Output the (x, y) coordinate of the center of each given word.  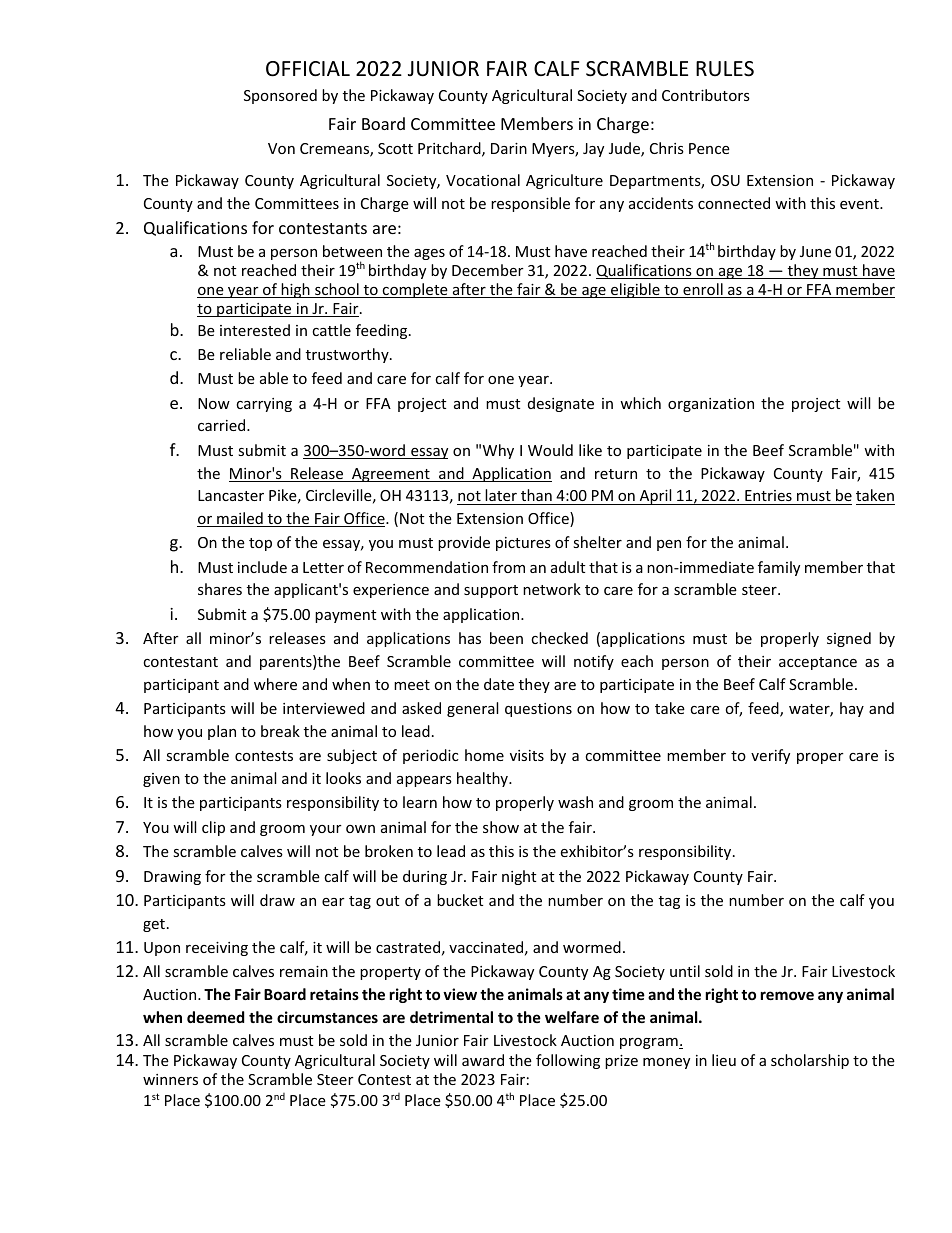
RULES (725, 69)
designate (561, 404)
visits (527, 755)
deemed (215, 1017)
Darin (509, 148)
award (483, 1060)
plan (222, 732)
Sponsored (280, 96)
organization (711, 405)
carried (223, 425)
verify (770, 756)
